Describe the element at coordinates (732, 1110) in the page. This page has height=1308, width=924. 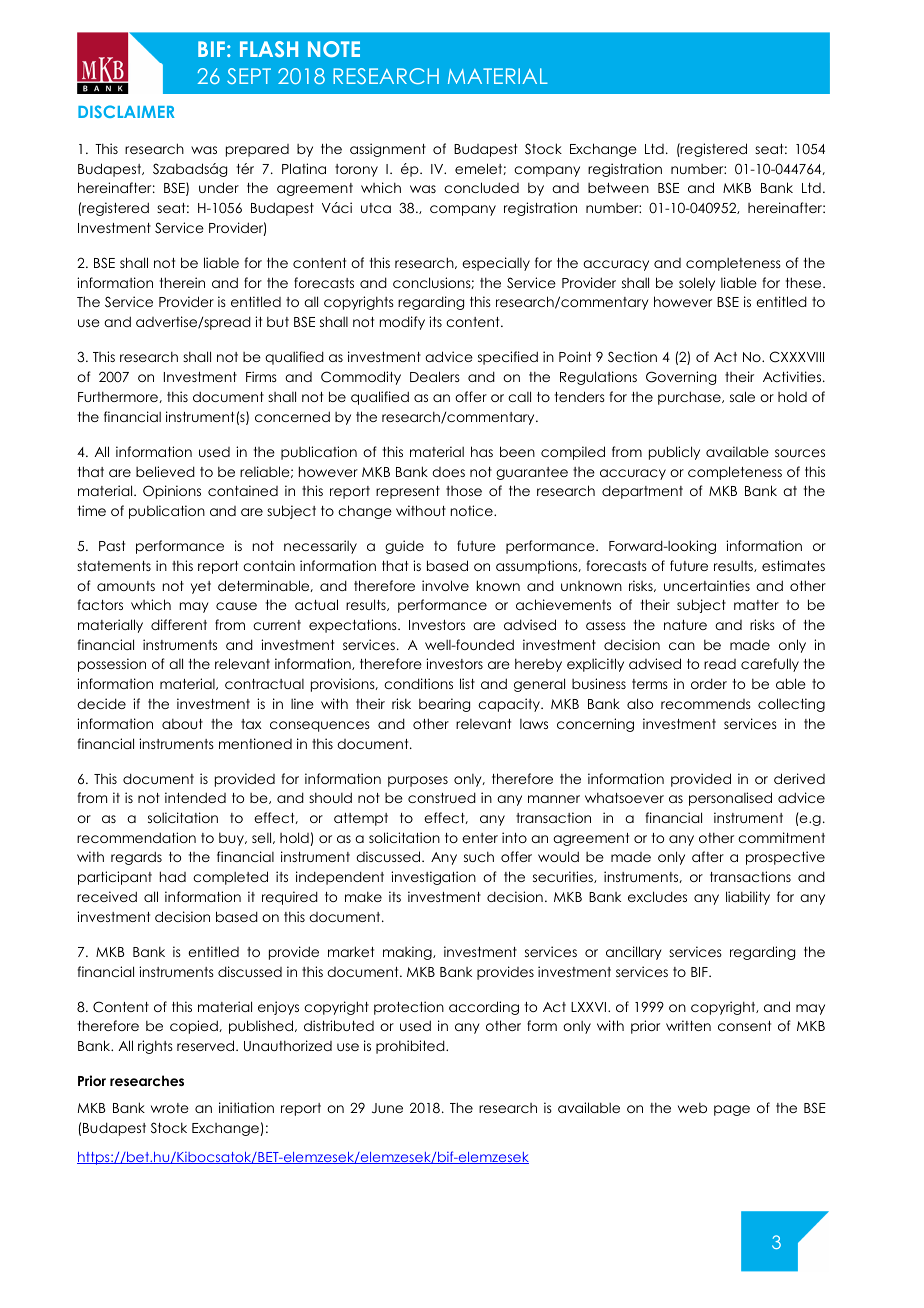
I see `page` at that location.
